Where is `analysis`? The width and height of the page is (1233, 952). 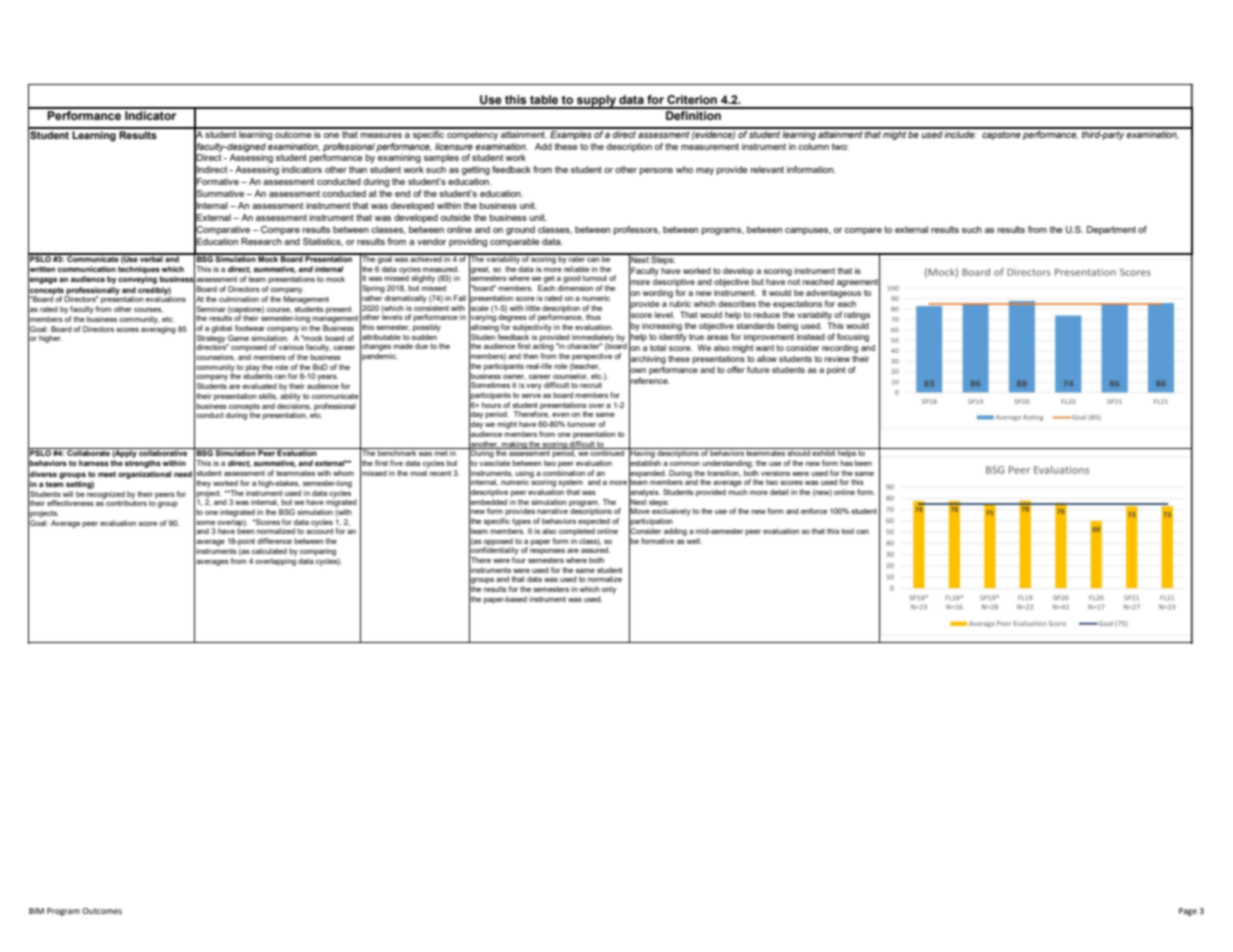
analysis is located at coordinates (644, 493).
